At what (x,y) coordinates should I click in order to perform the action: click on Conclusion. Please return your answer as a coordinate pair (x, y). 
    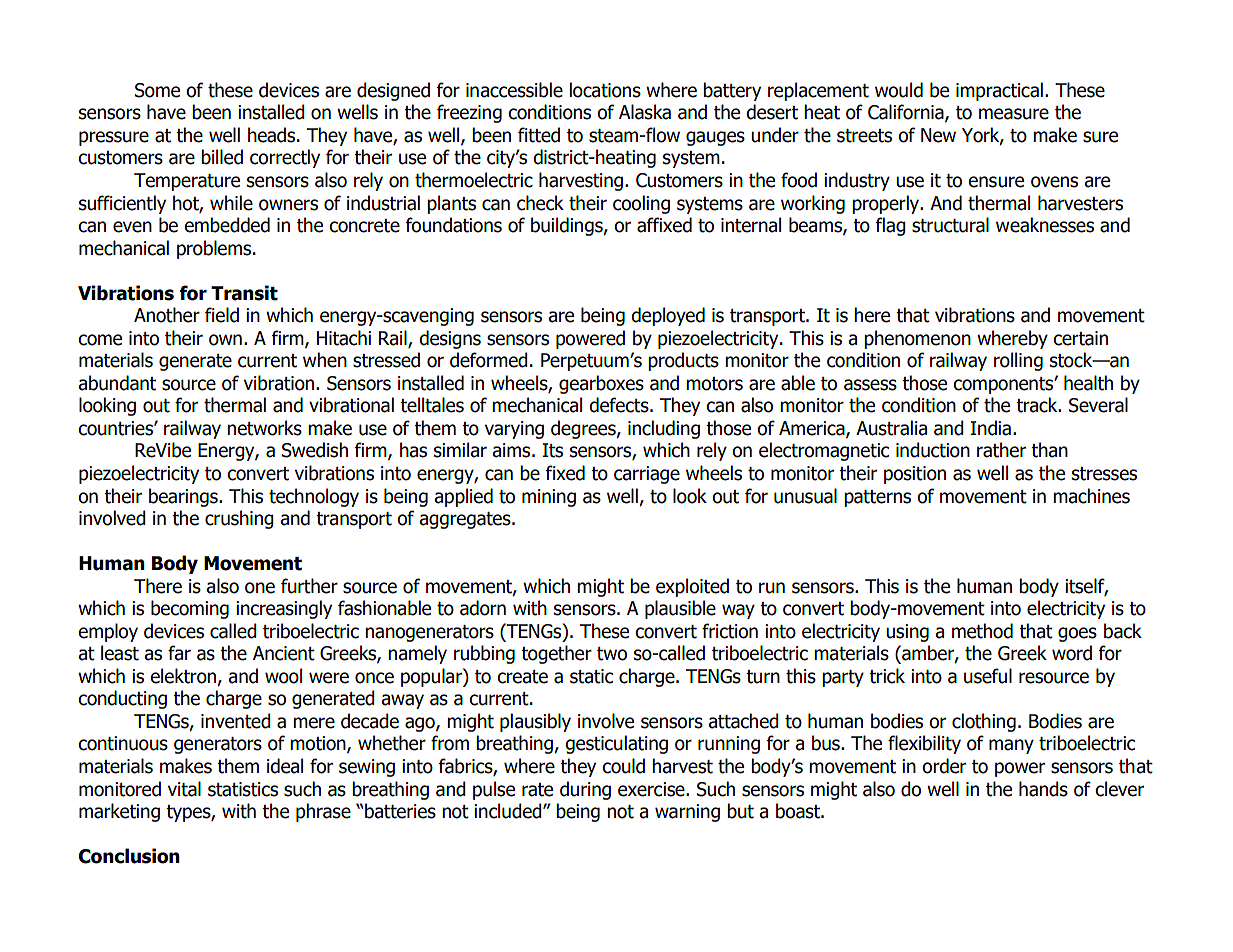
    Looking at the image, I should click on (129, 856).
